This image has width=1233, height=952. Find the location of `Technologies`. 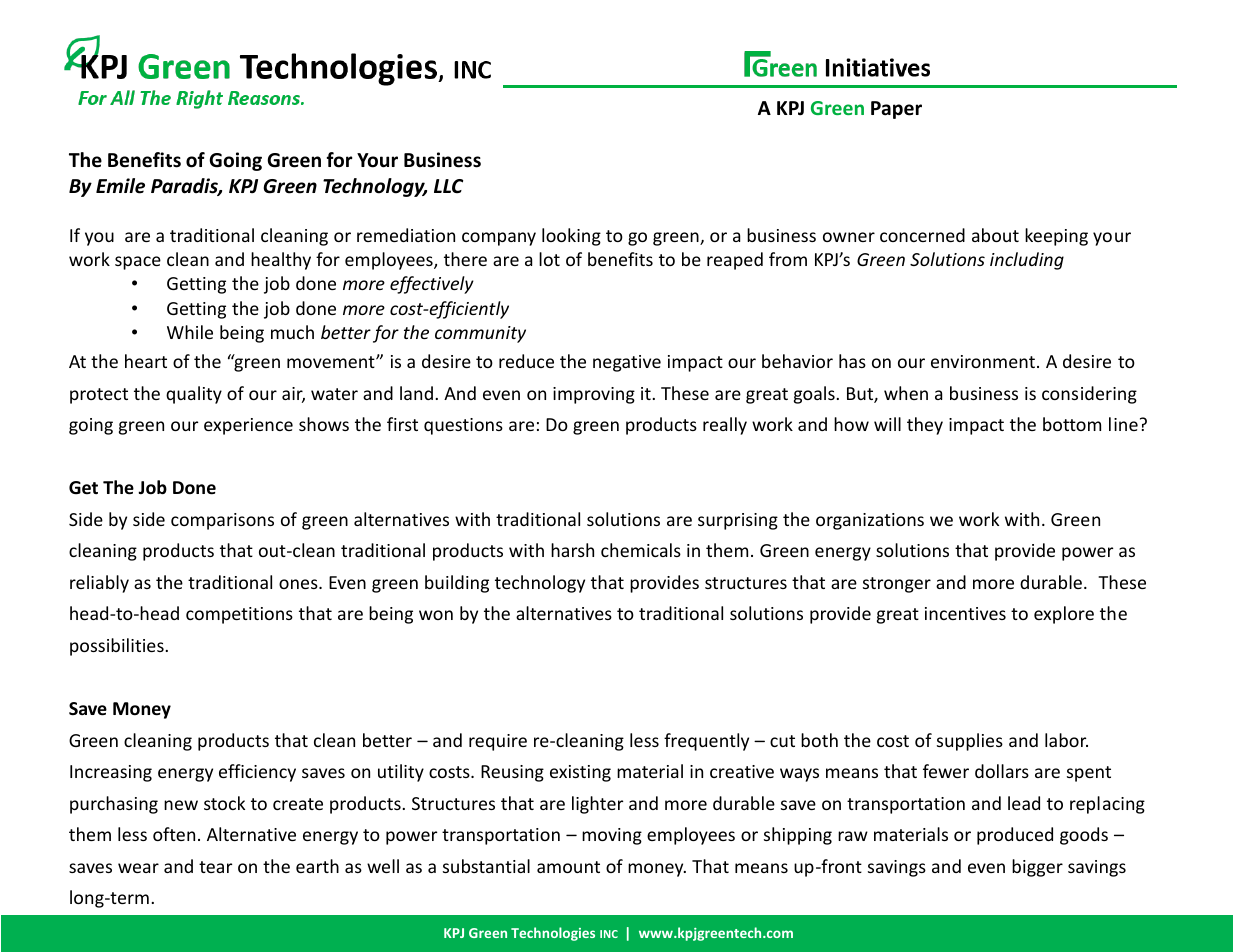

Technologies is located at coordinates (553, 934).
